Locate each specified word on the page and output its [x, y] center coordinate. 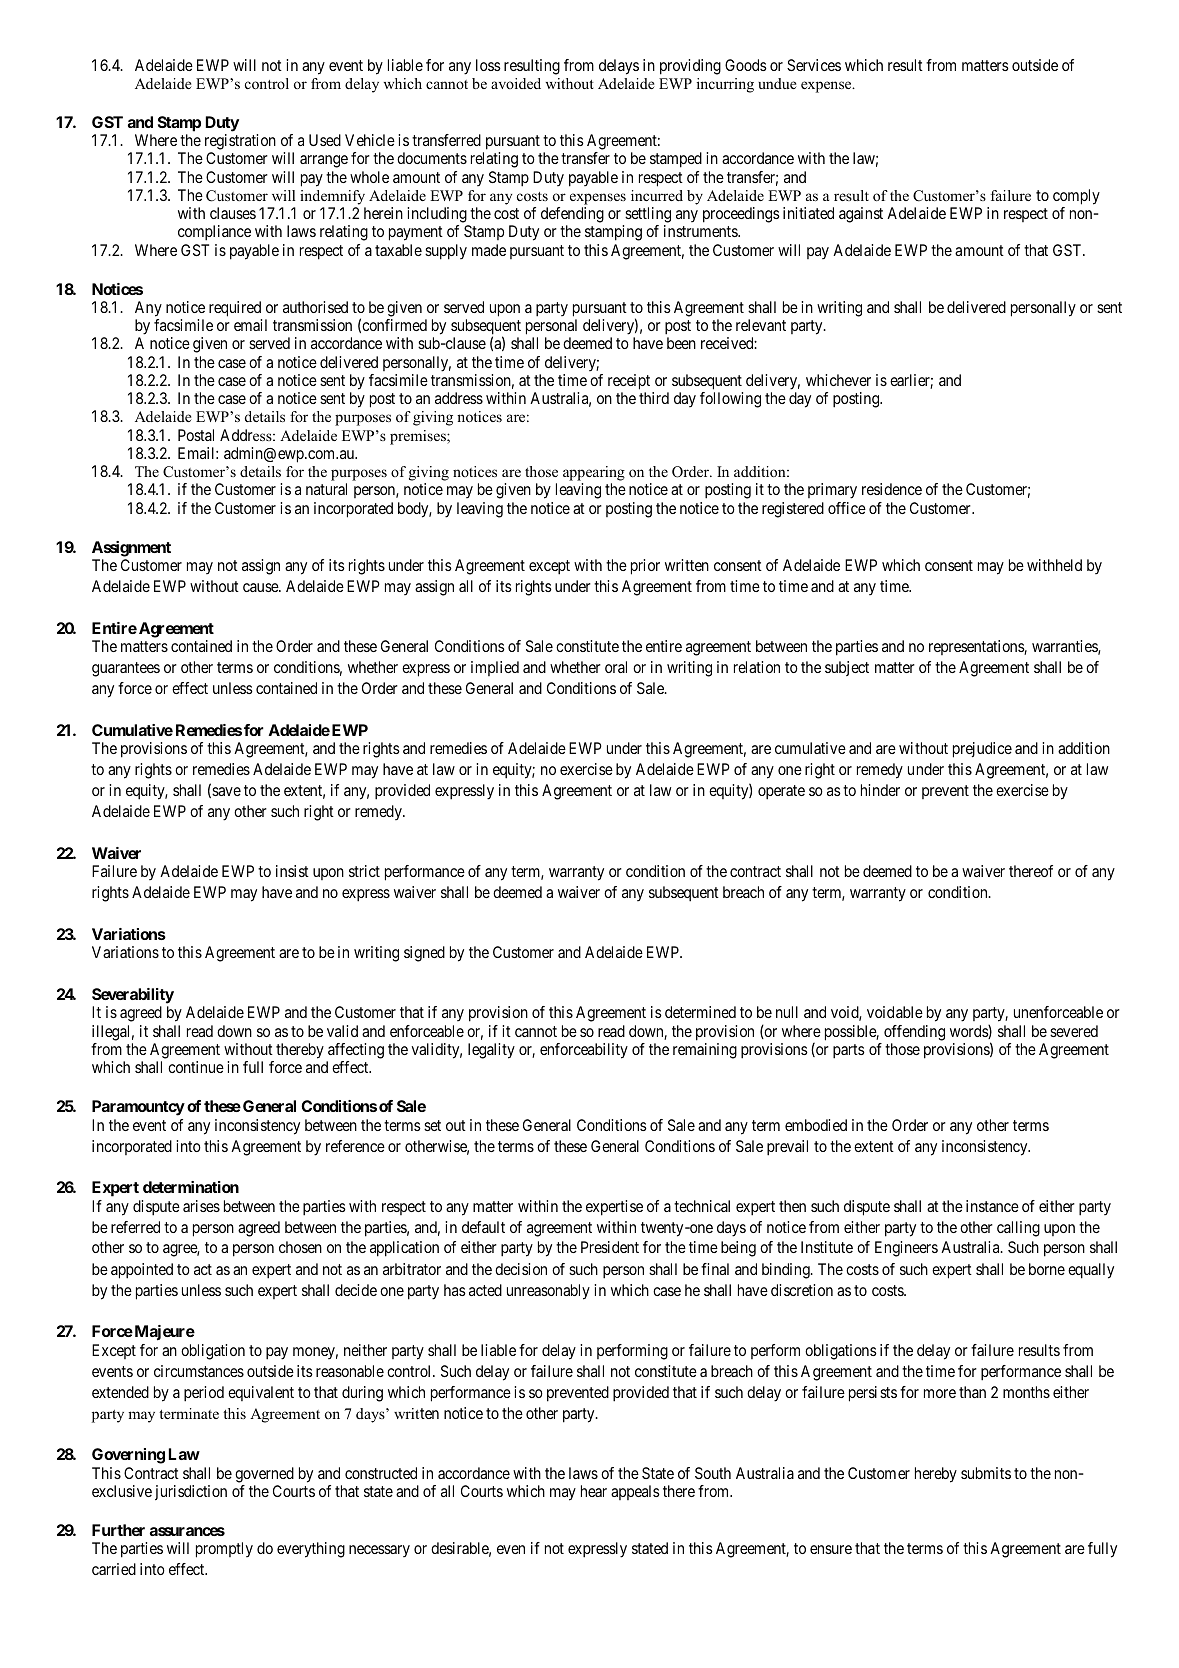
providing [690, 67]
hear [594, 1491]
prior [645, 567]
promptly [224, 1550]
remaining [705, 1051]
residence [892, 489]
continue [196, 1067]
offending [914, 1033]
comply [1076, 197]
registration [240, 143]
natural [326, 489]
